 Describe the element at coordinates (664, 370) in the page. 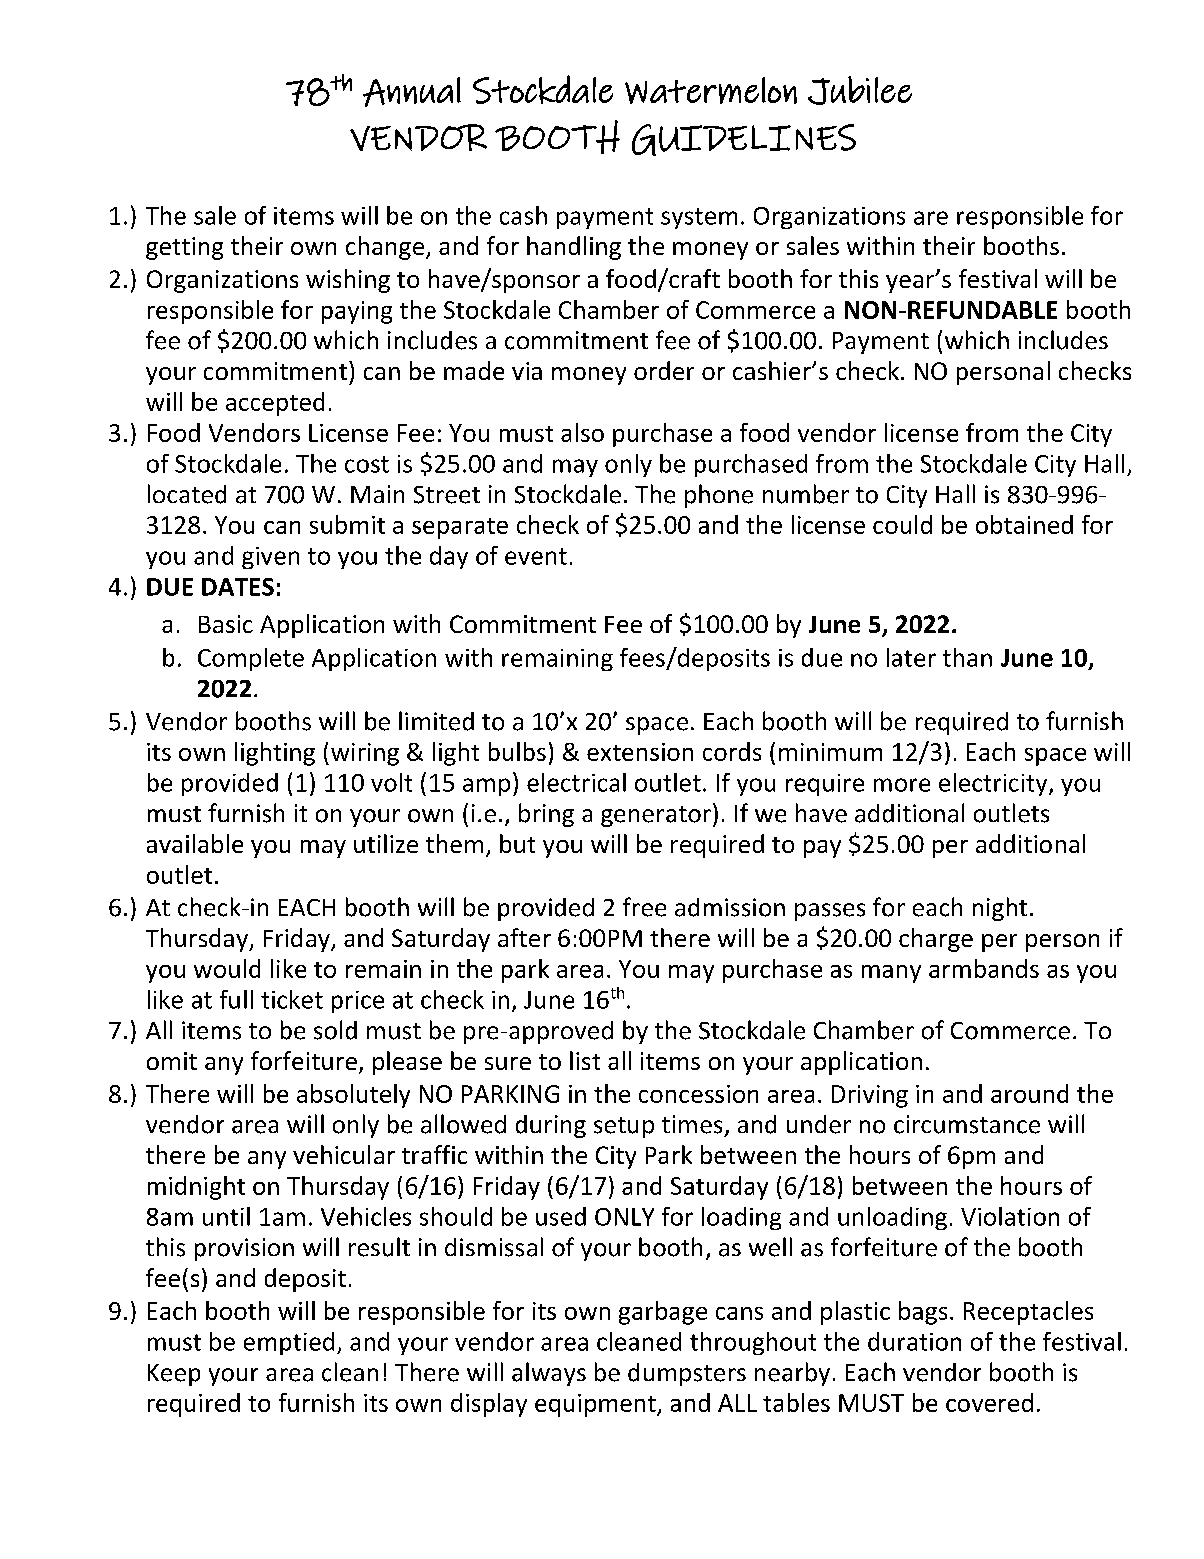

I see `order` at that location.
